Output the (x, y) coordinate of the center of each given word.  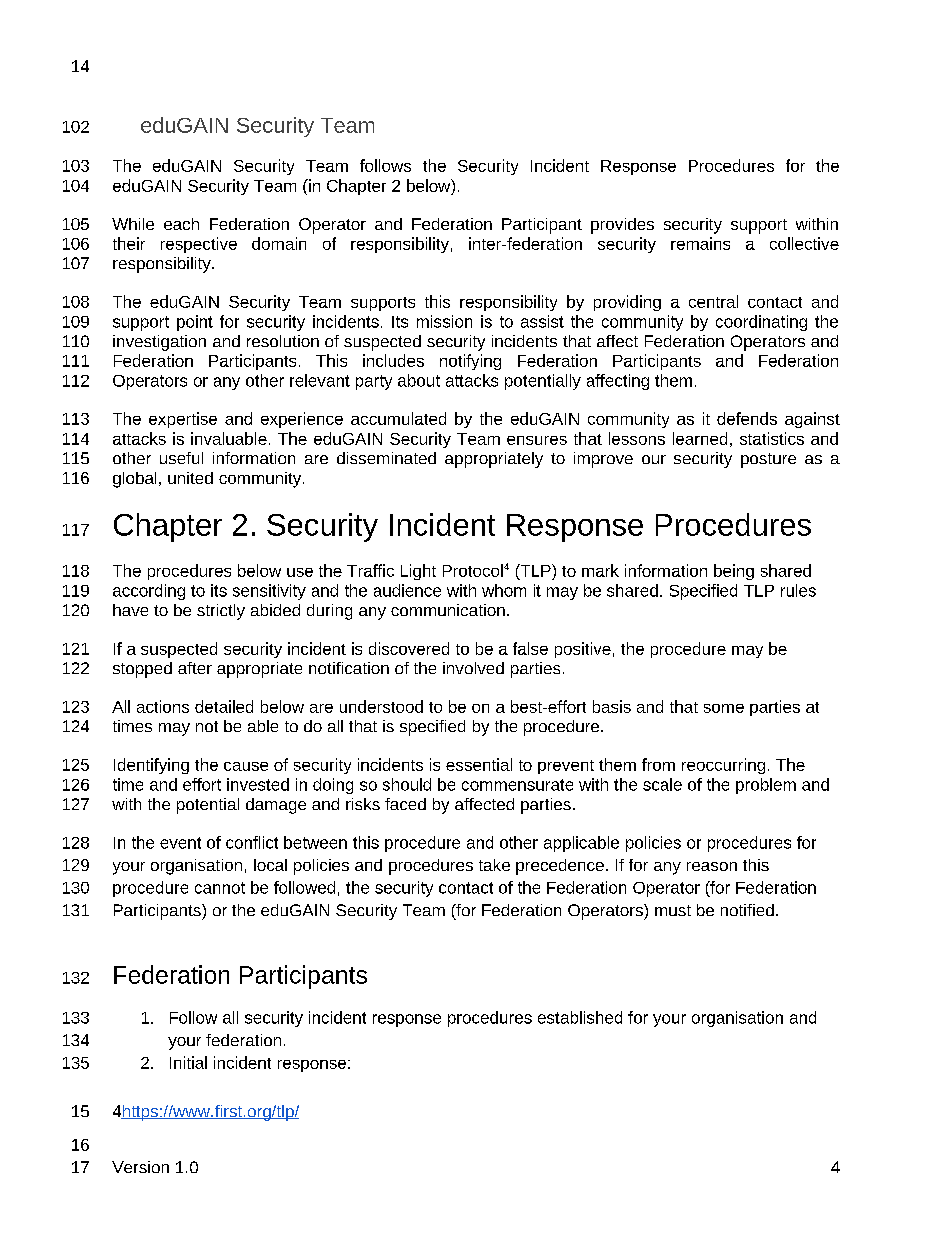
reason (712, 866)
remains (700, 243)
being (734, 572)
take (494, 865)
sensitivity (269, 592)
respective (199, 245)
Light (418, 572)
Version (140, 1167)
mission (444, 321)
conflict (252, 842)
